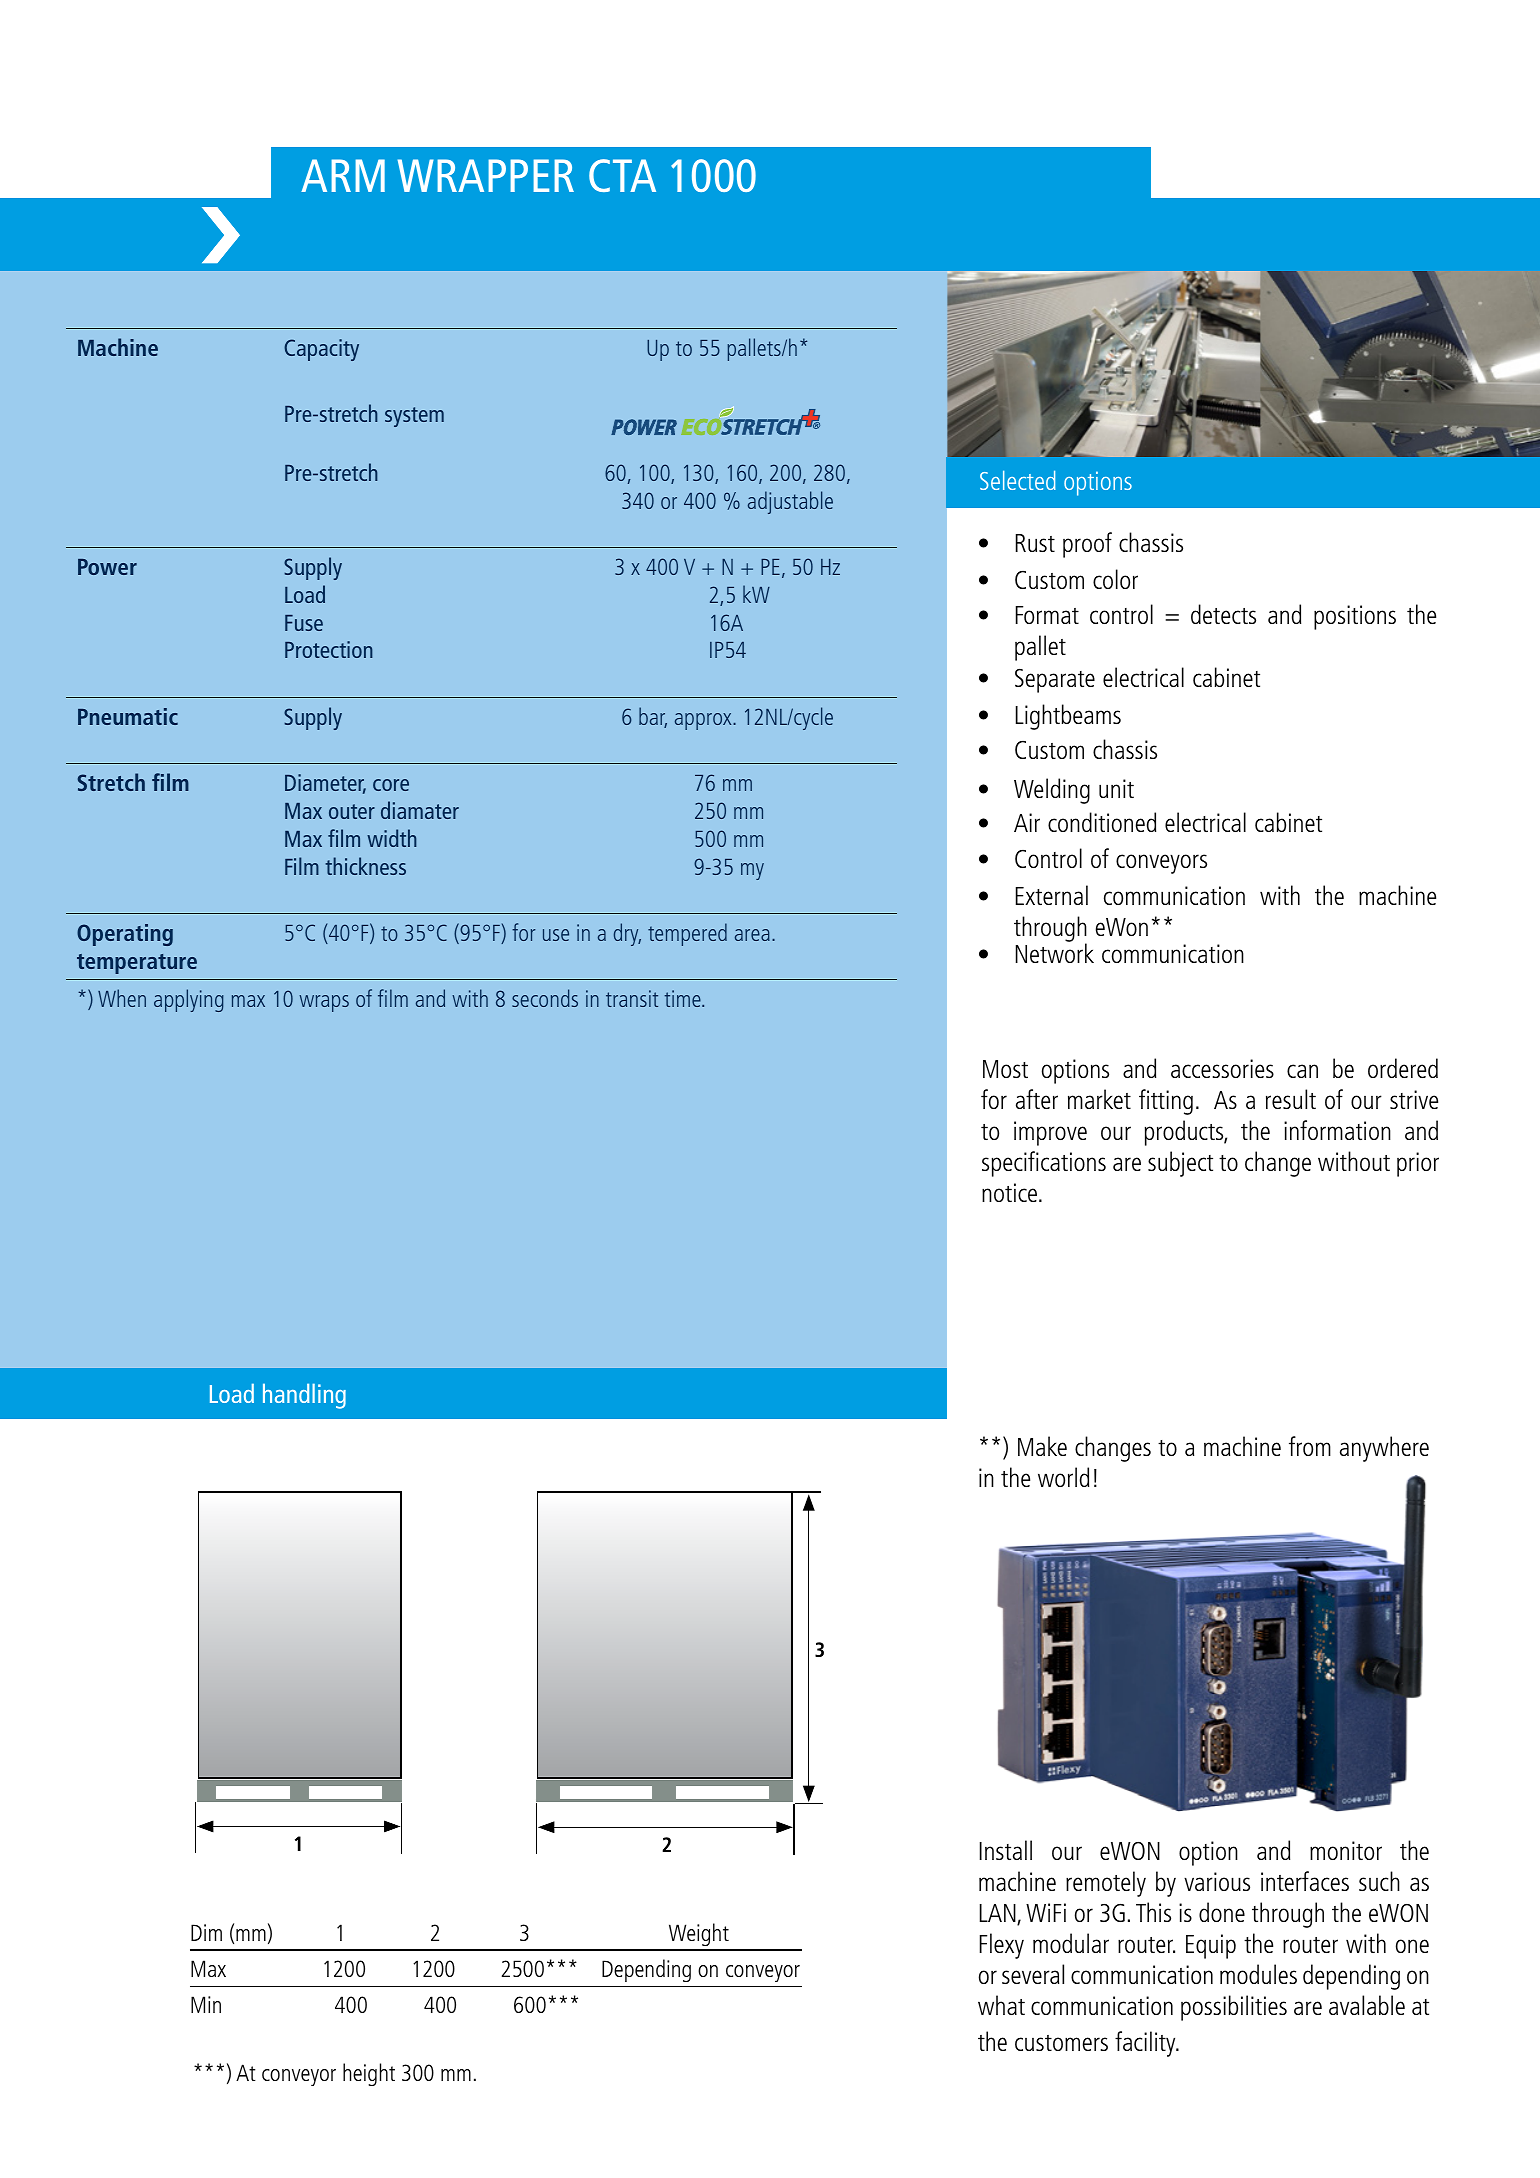 The width and height of the screenshot is (1540, 2178). What do you see at coordinates (622, 175) in the screenshot?
I see `CTA` at bounding box center [622, 175].
